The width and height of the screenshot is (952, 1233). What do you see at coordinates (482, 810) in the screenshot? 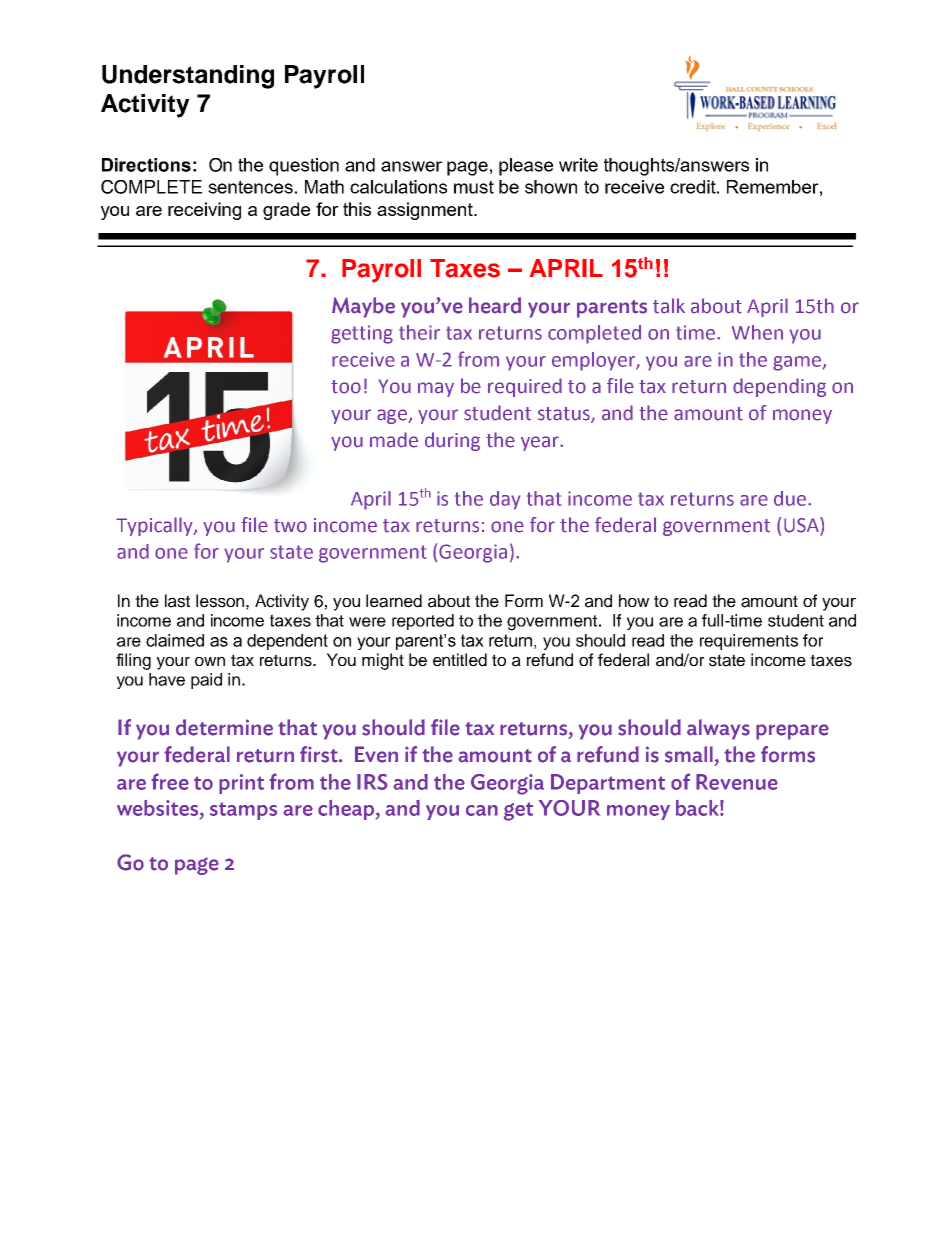
I see `can` at bounding box center [482, 810].
